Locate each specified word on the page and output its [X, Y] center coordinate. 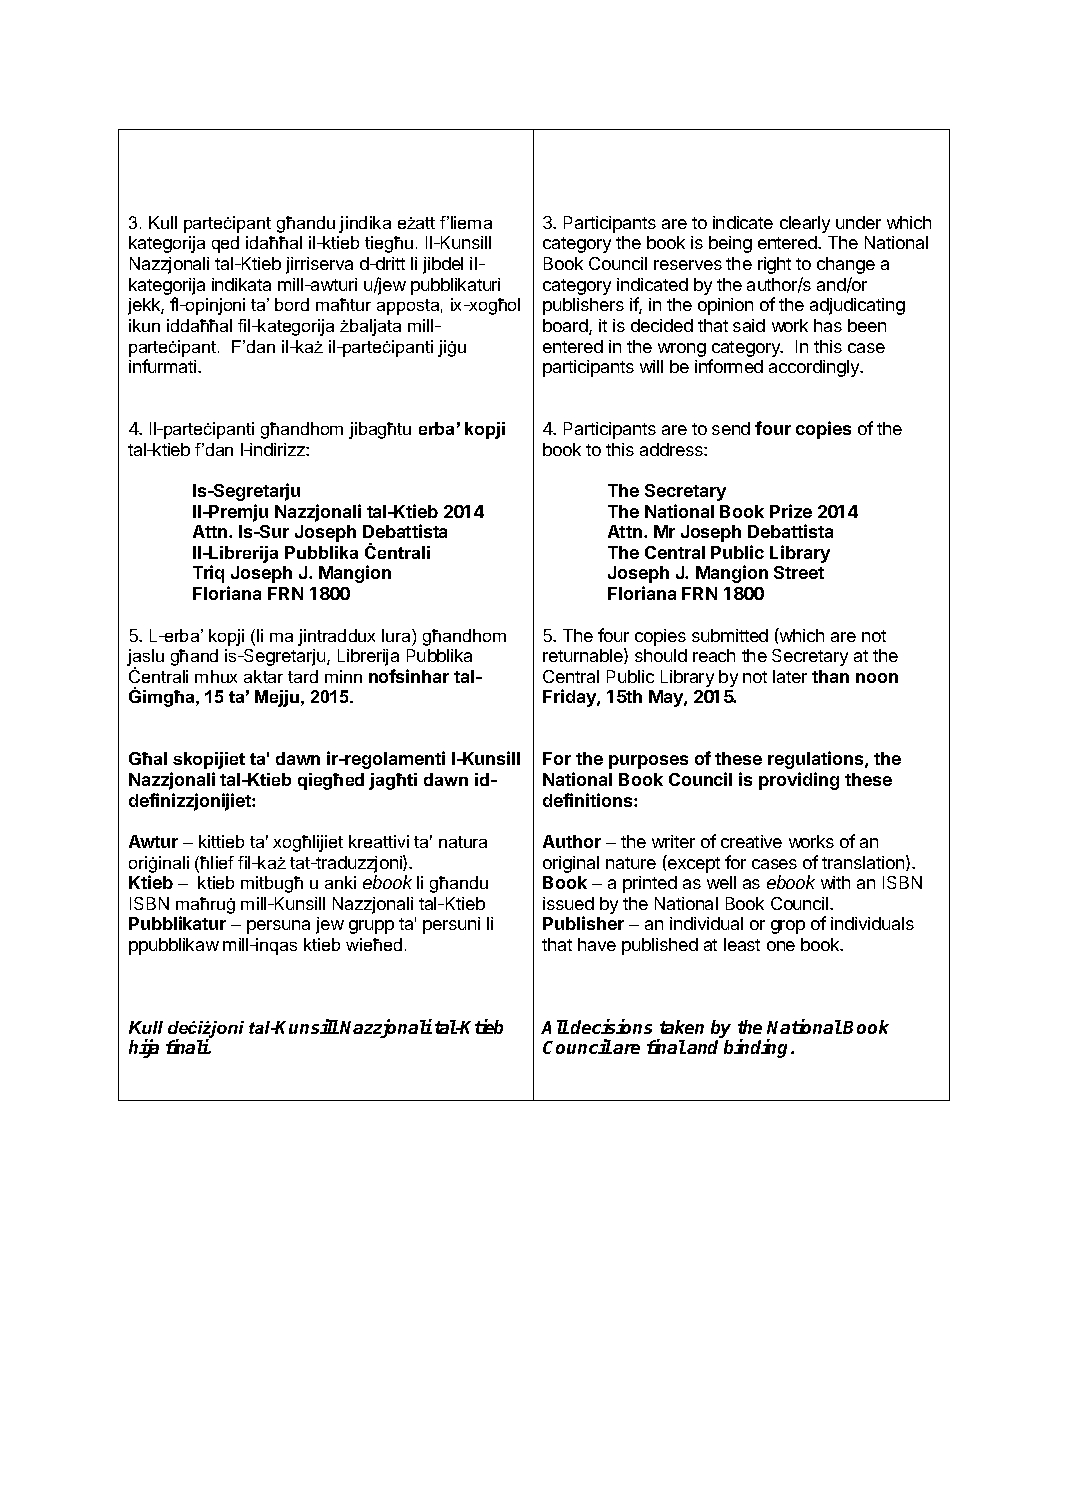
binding [758, 1048]
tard [303, 676]
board [566, 327]
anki [340, 882]
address [672, 449]
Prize [791, 511]
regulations [817, 760]
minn [343, 676]
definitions [589, 800]
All [555, 1027]
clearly [805, 224]
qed [225, 244]
